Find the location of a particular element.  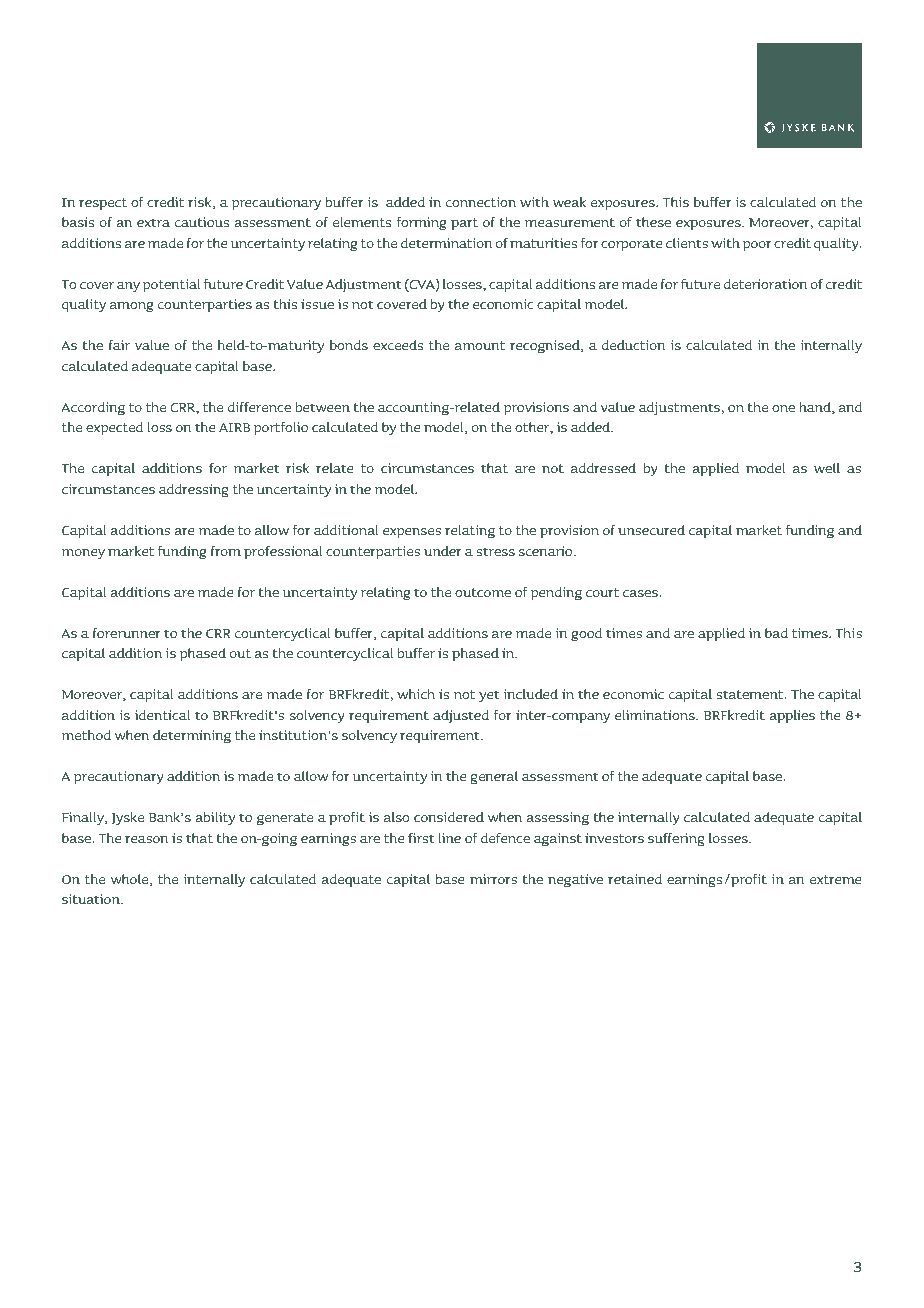

bad is located at coordinates (776, 633).
